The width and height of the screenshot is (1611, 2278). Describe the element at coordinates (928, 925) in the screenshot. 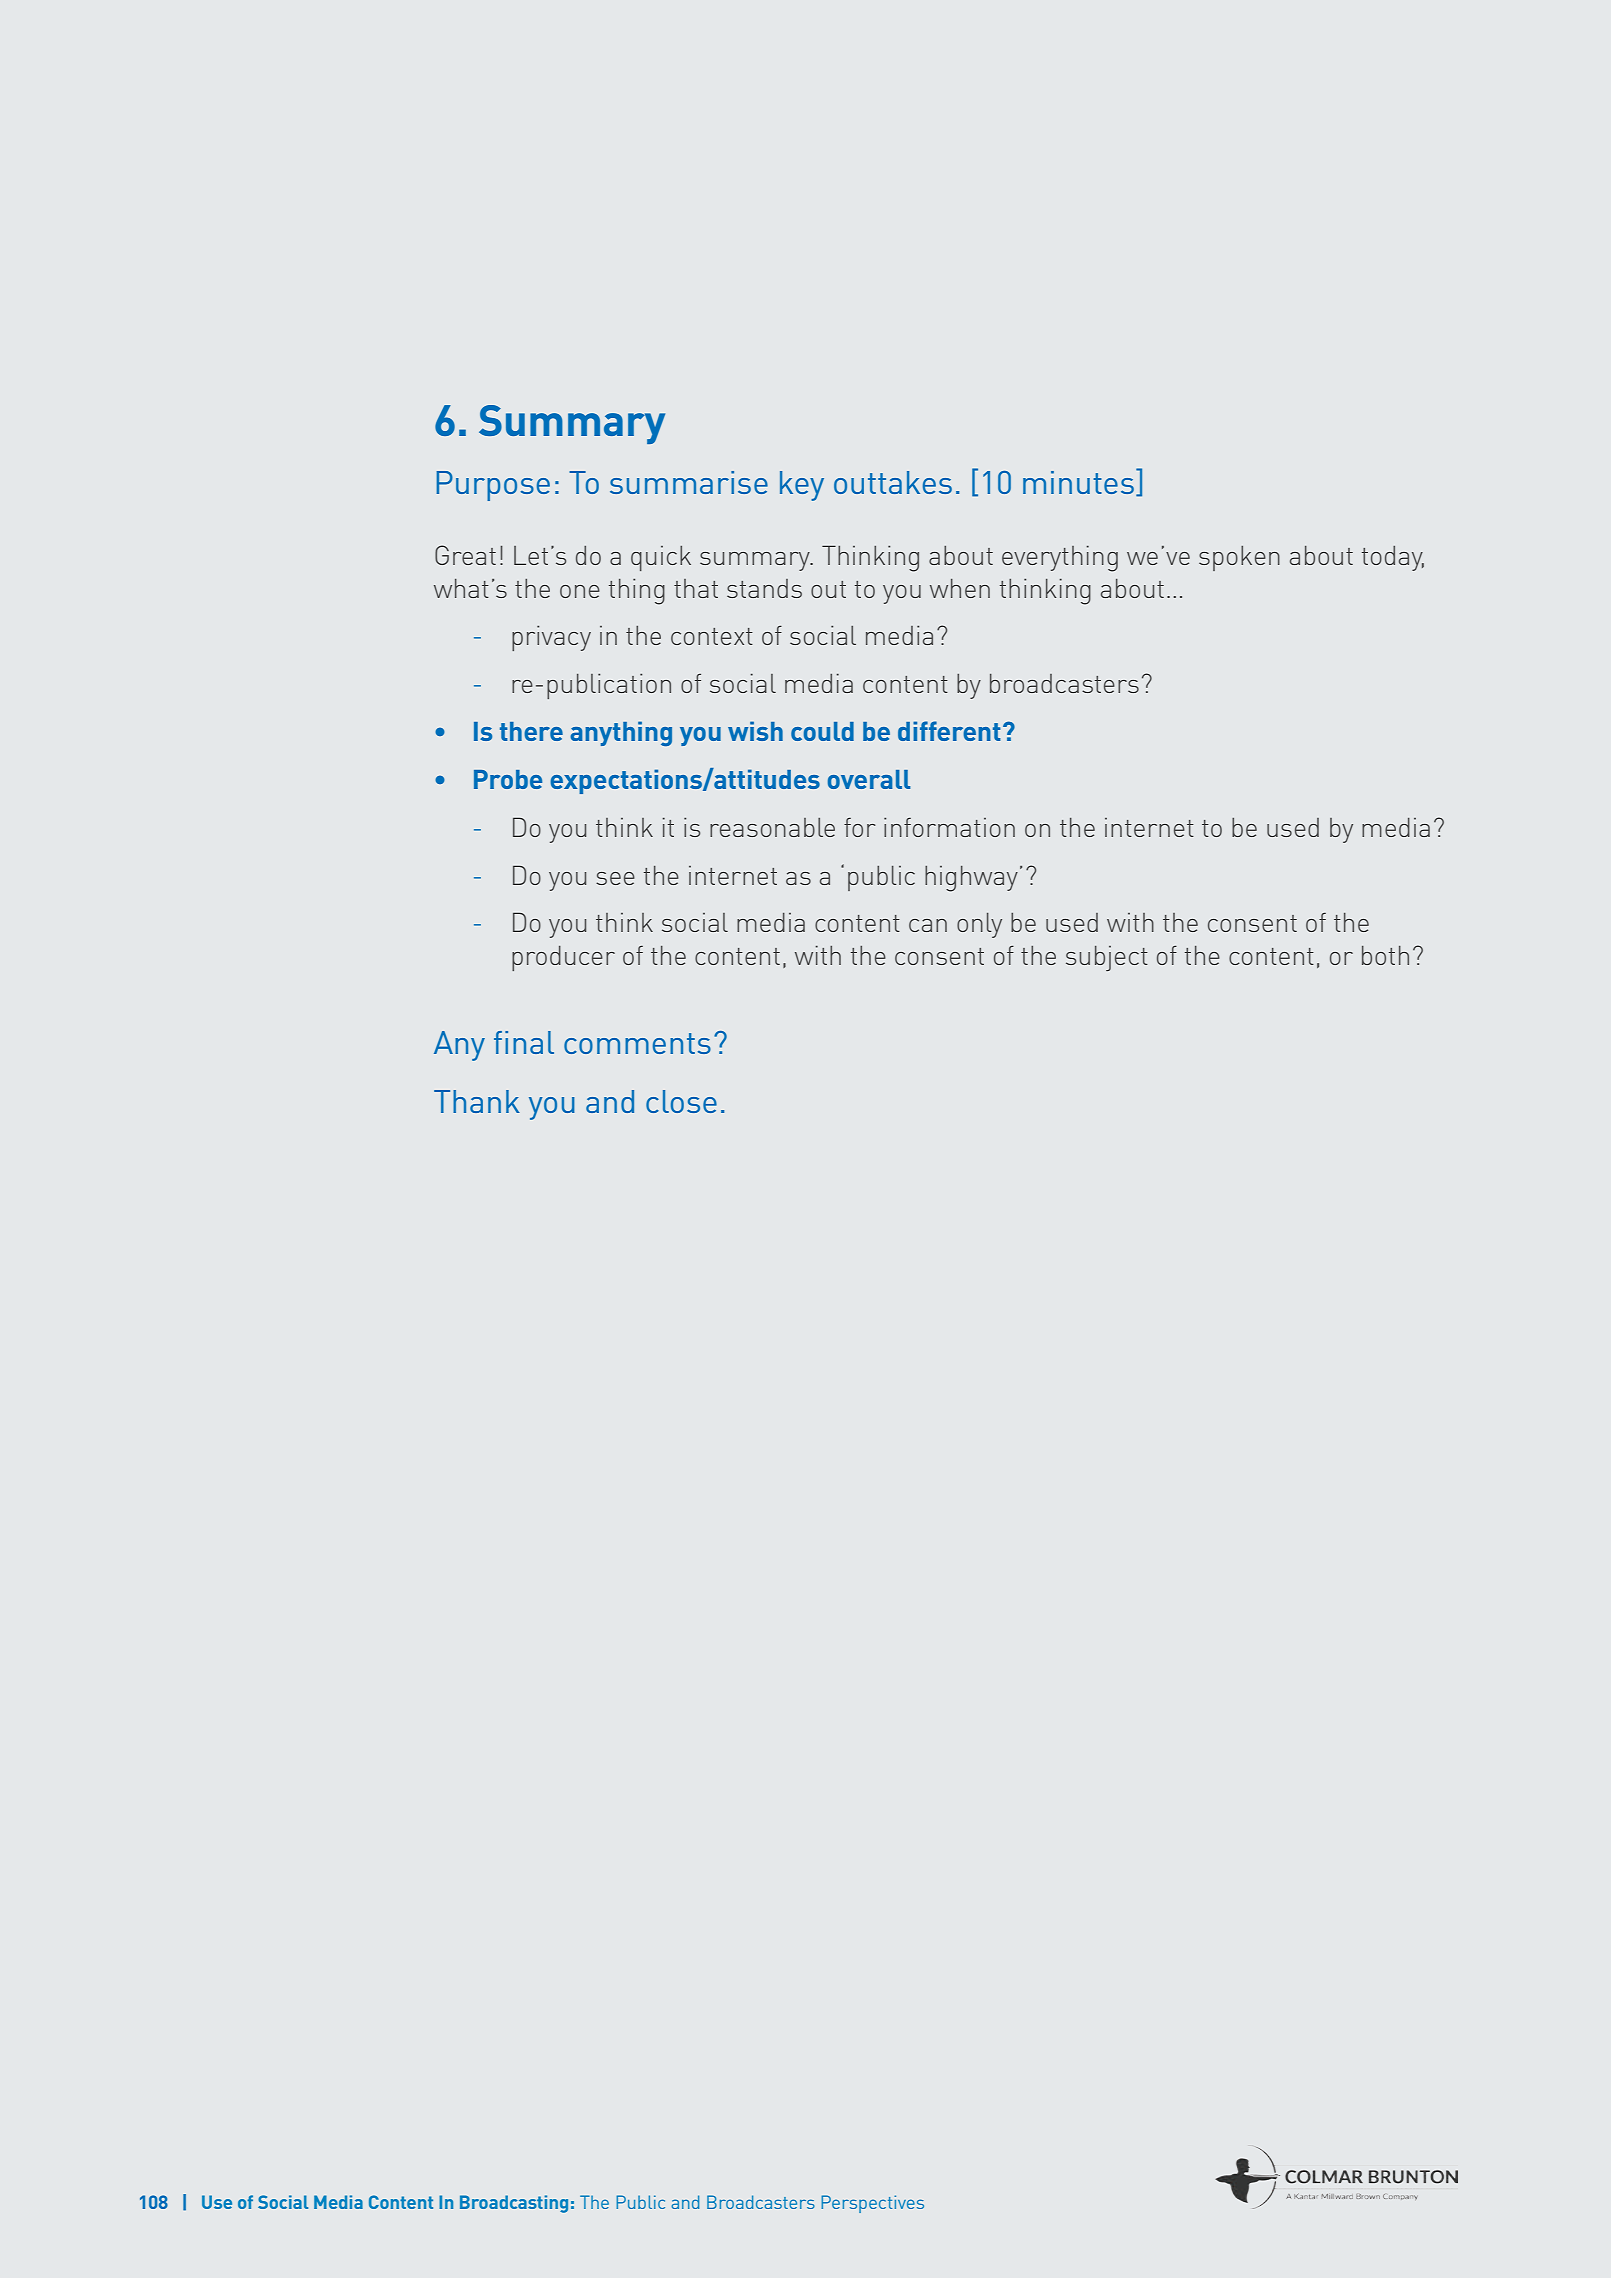

I see `can` at that location.
